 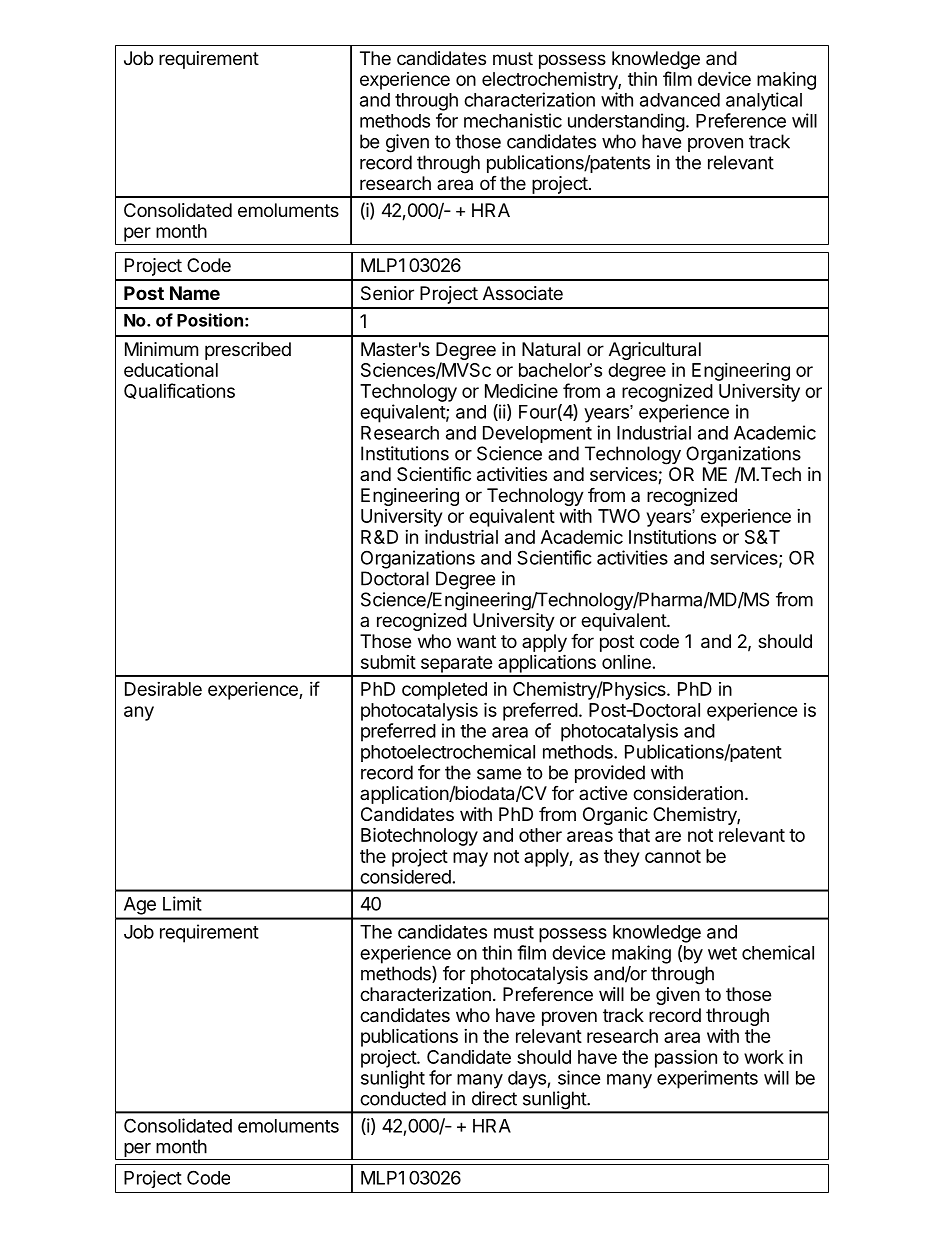 What do you see at coordinates (163, 689) in the page?
I see `Desirable` at bounding box center [163, 689].
